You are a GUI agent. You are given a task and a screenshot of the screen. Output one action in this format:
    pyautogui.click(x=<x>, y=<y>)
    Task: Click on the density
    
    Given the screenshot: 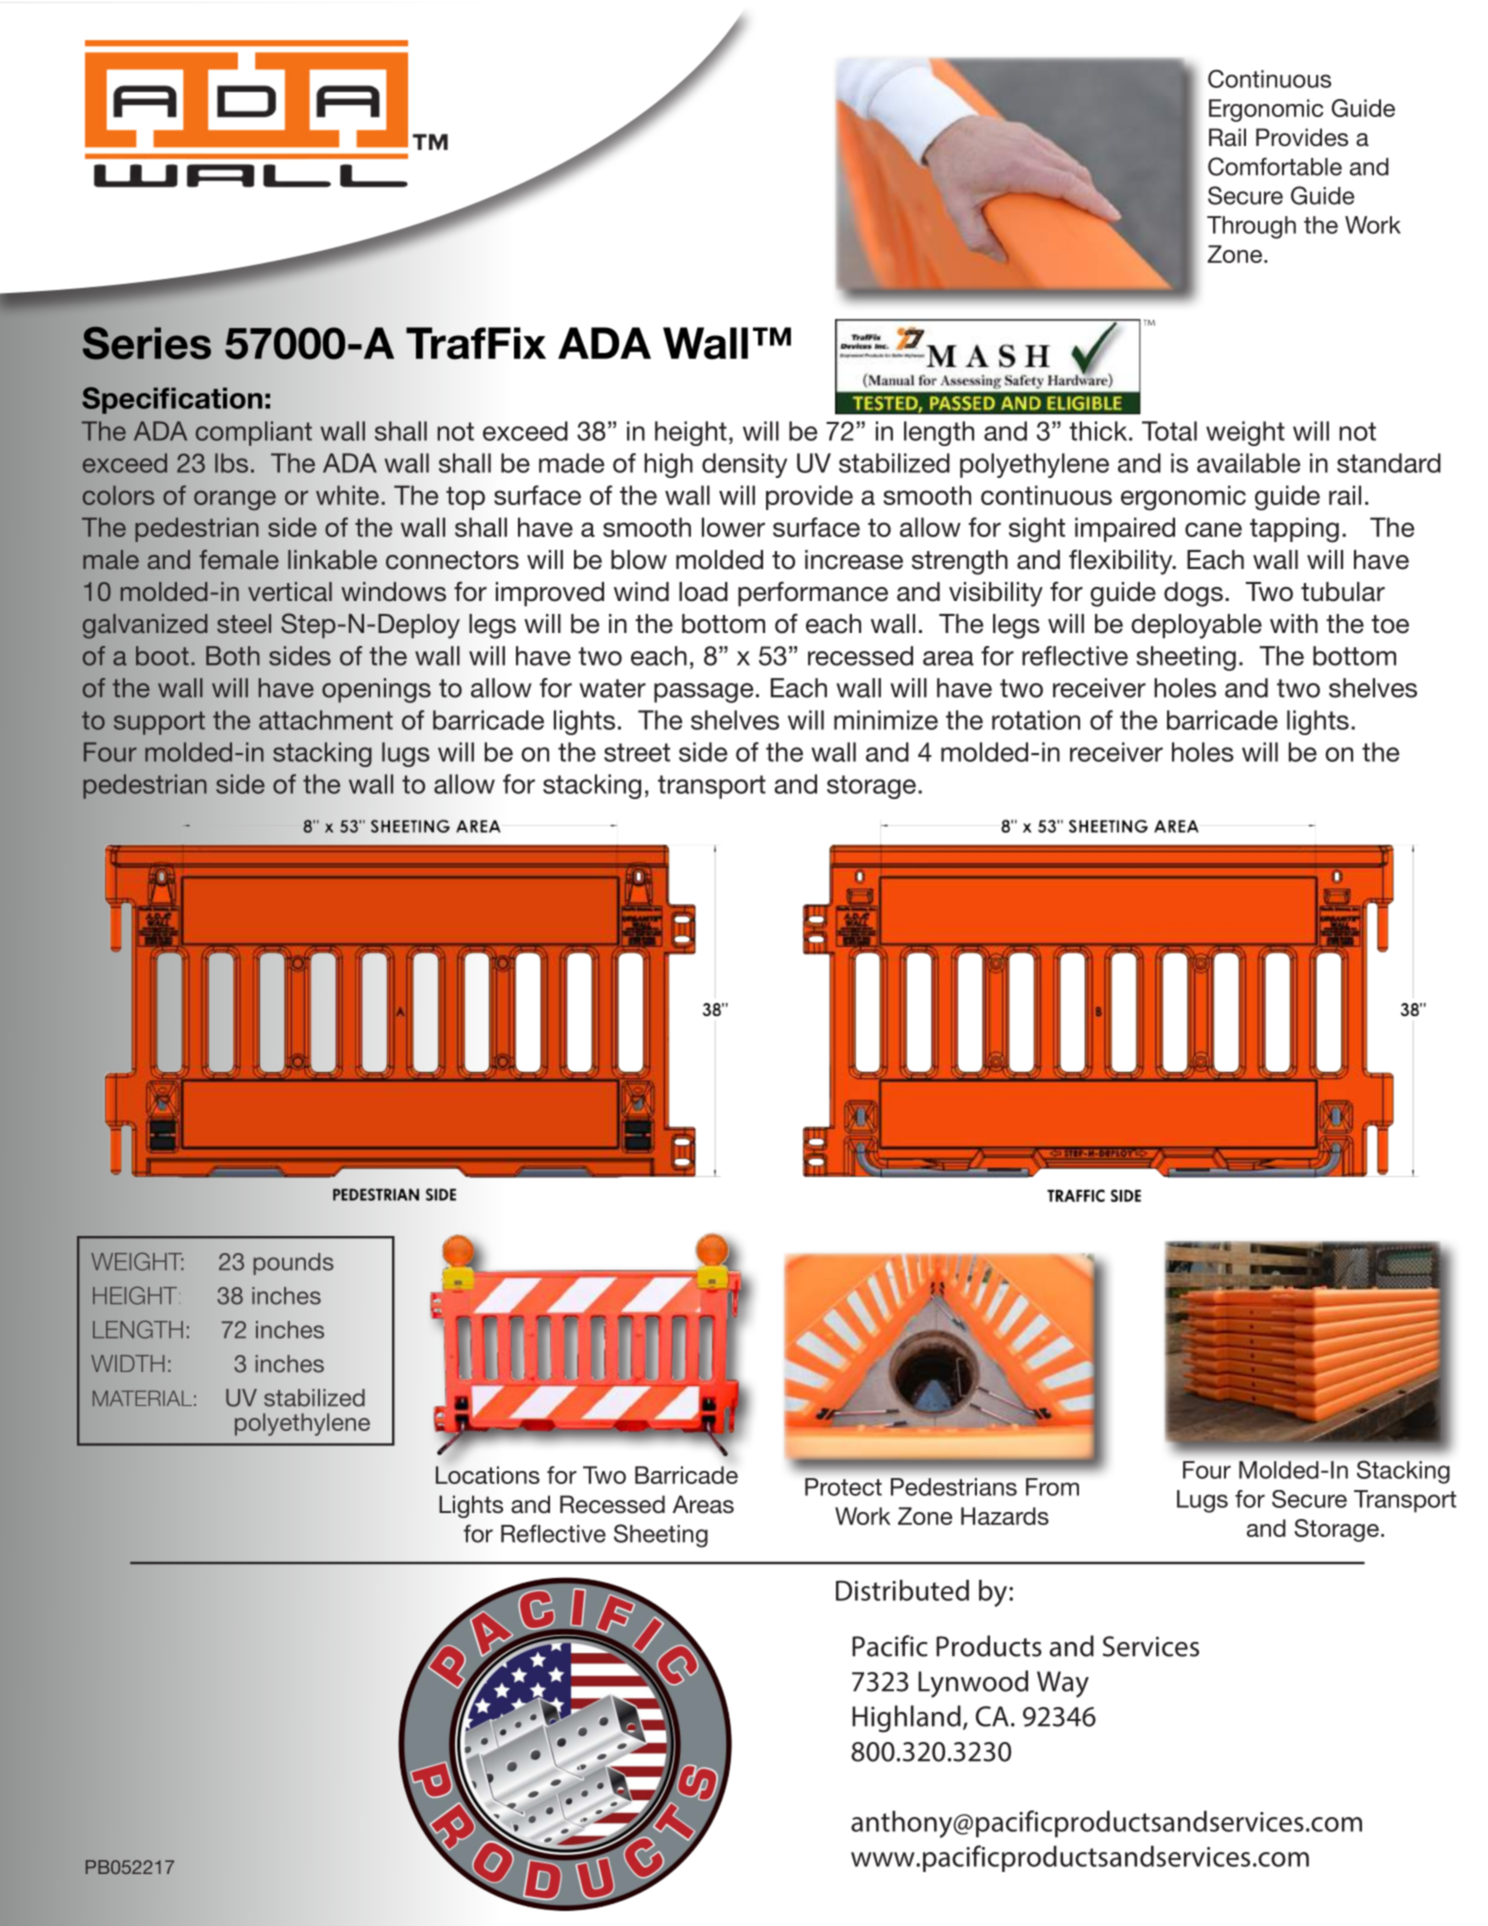 What is the action you would take?
    pyautogui.click(x=744, y=465)
